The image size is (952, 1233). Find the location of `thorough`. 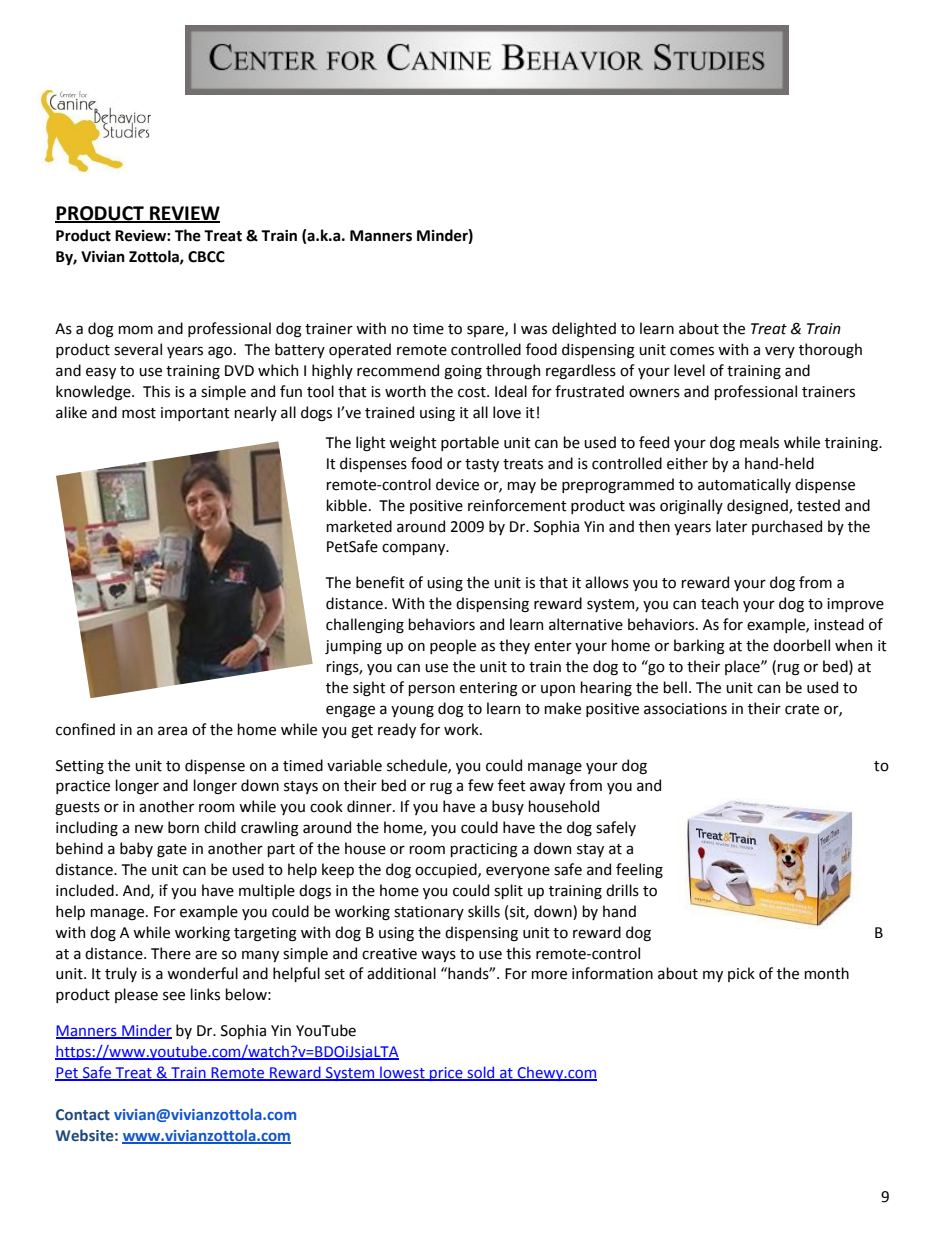

thorough is located at coordinates (830, 350).
